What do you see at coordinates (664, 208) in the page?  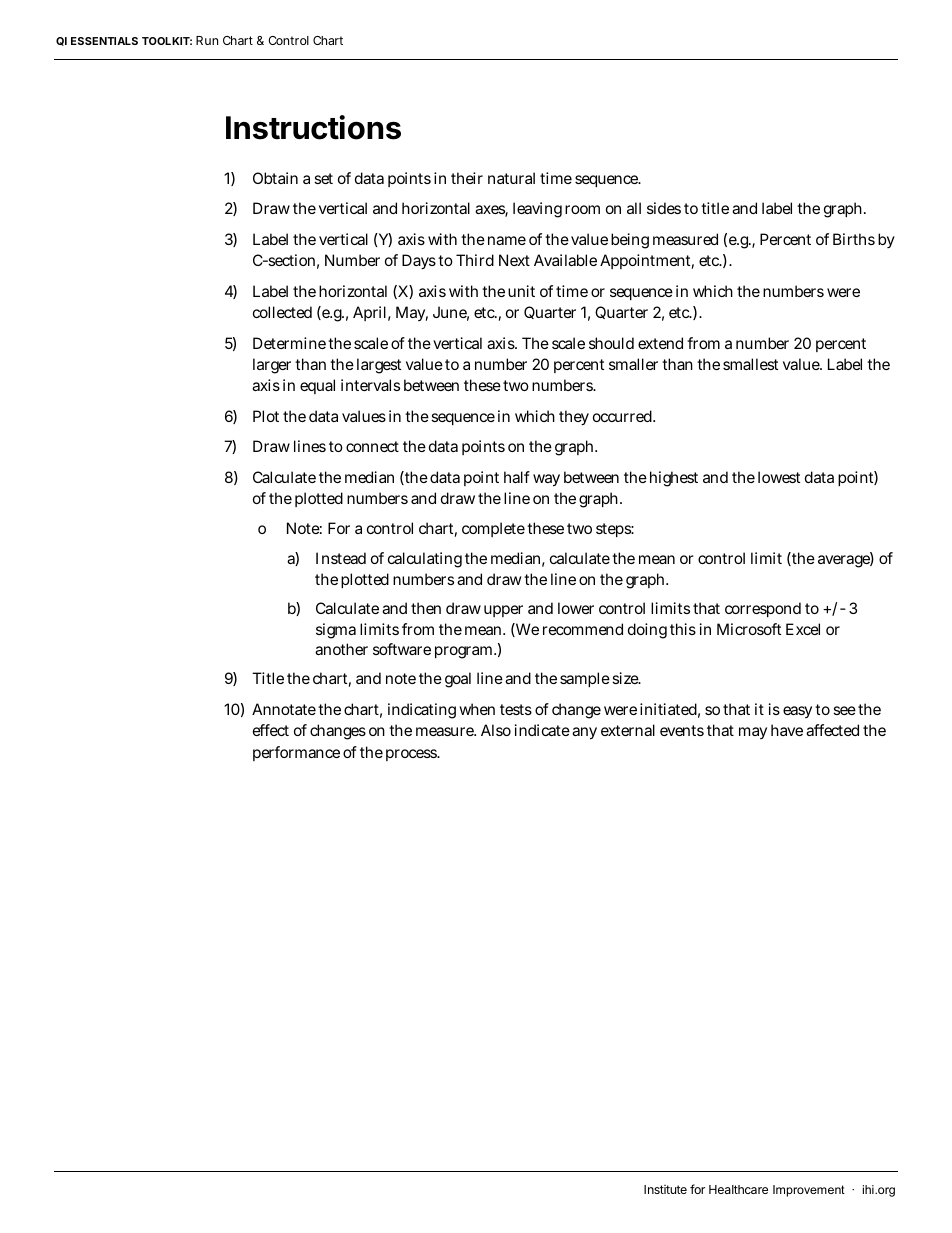 I see `sides` at bounding box center [664, 208].
